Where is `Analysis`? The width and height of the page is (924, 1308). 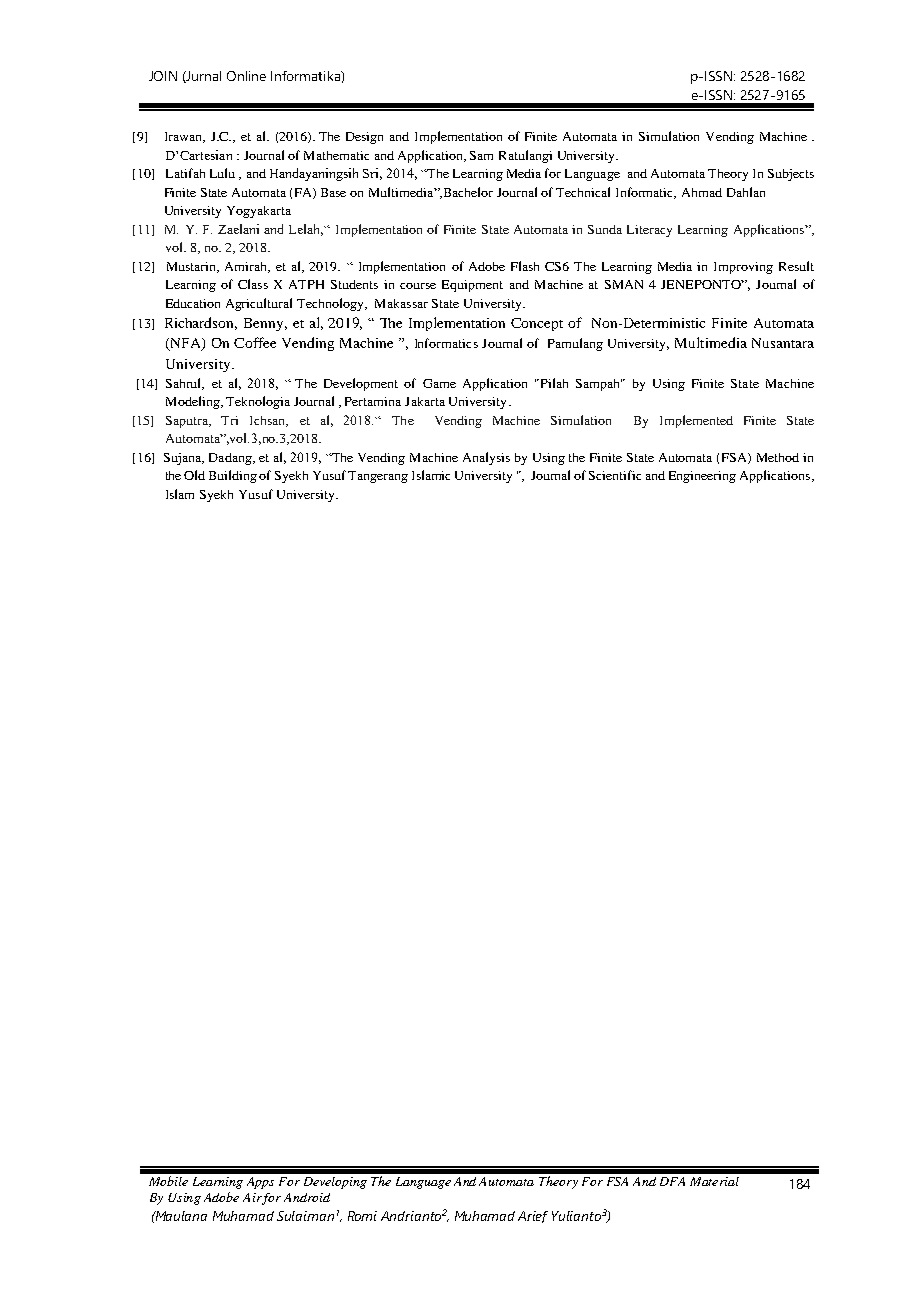 Analysis is located at coordinates (486, 458).
